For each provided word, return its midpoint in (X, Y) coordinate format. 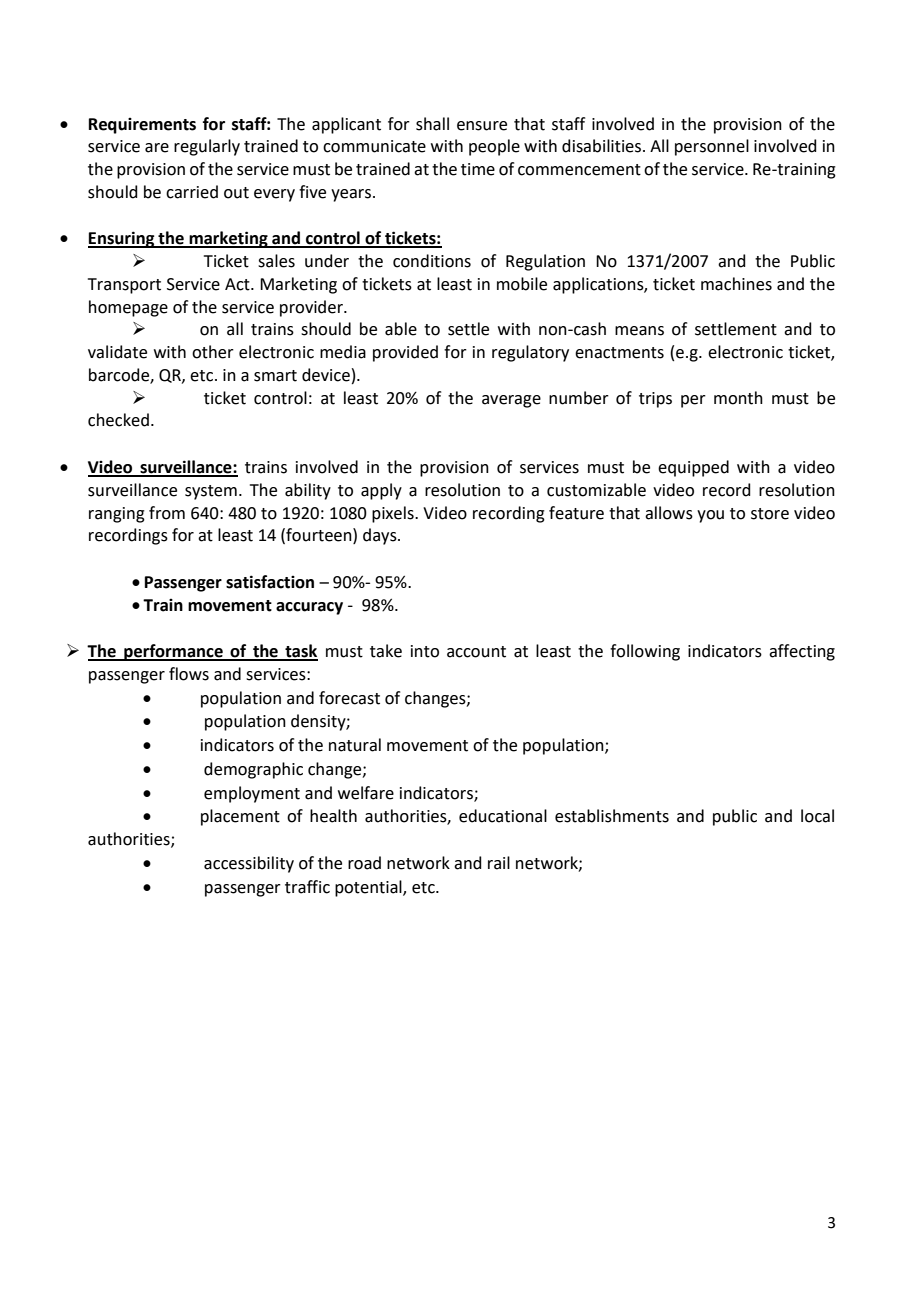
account (476, 652)
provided (405, 353)
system (211, 492)
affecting (802, 652)
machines (736, 284)
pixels (394, 514)
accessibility (249, 864)
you (710, 516)
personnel (712, 147)
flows (189, 674)
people (494, 147)
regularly (207, 147)
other (213, 352)
